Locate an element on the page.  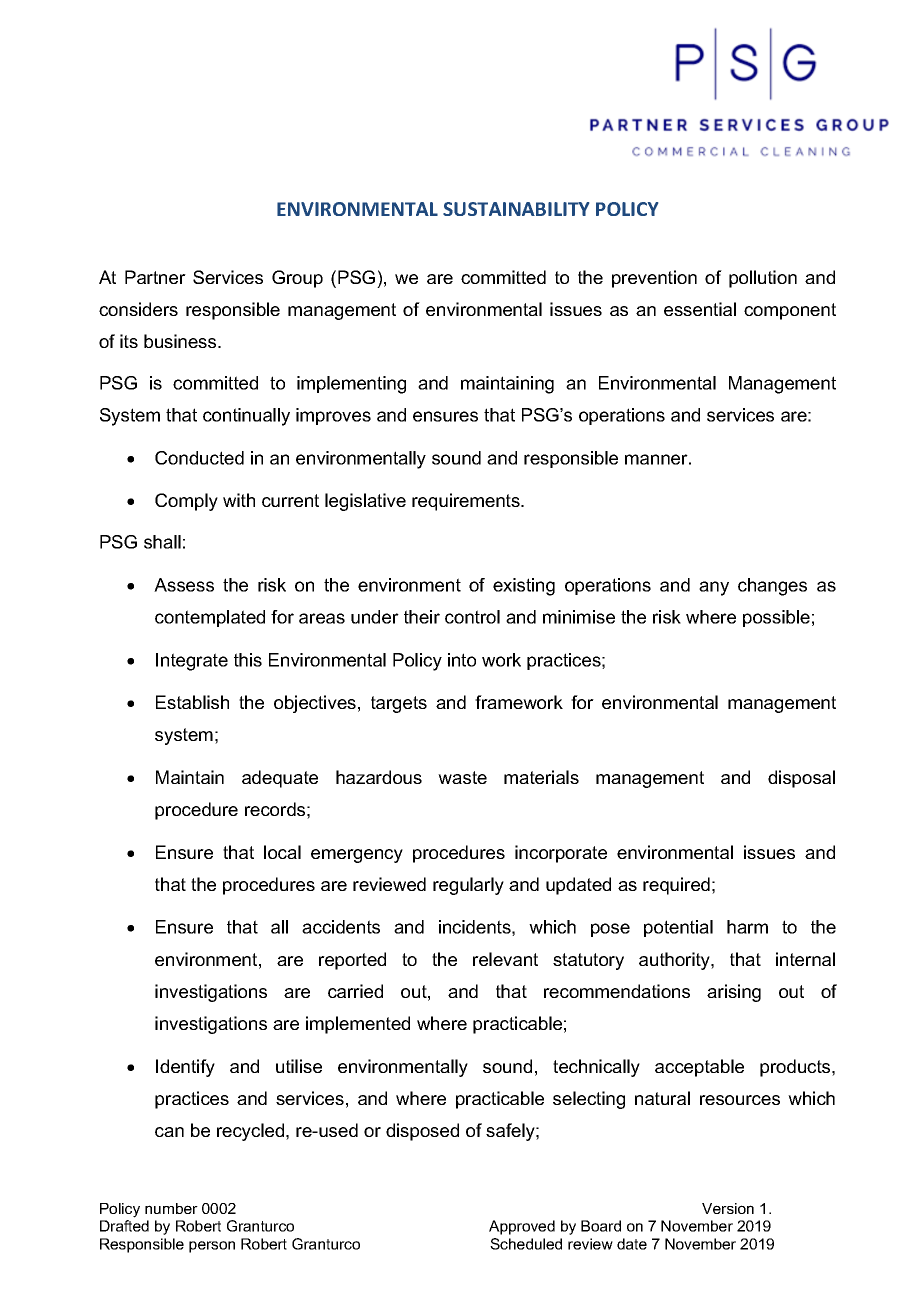
number is located at coordinates (171, 1208).
